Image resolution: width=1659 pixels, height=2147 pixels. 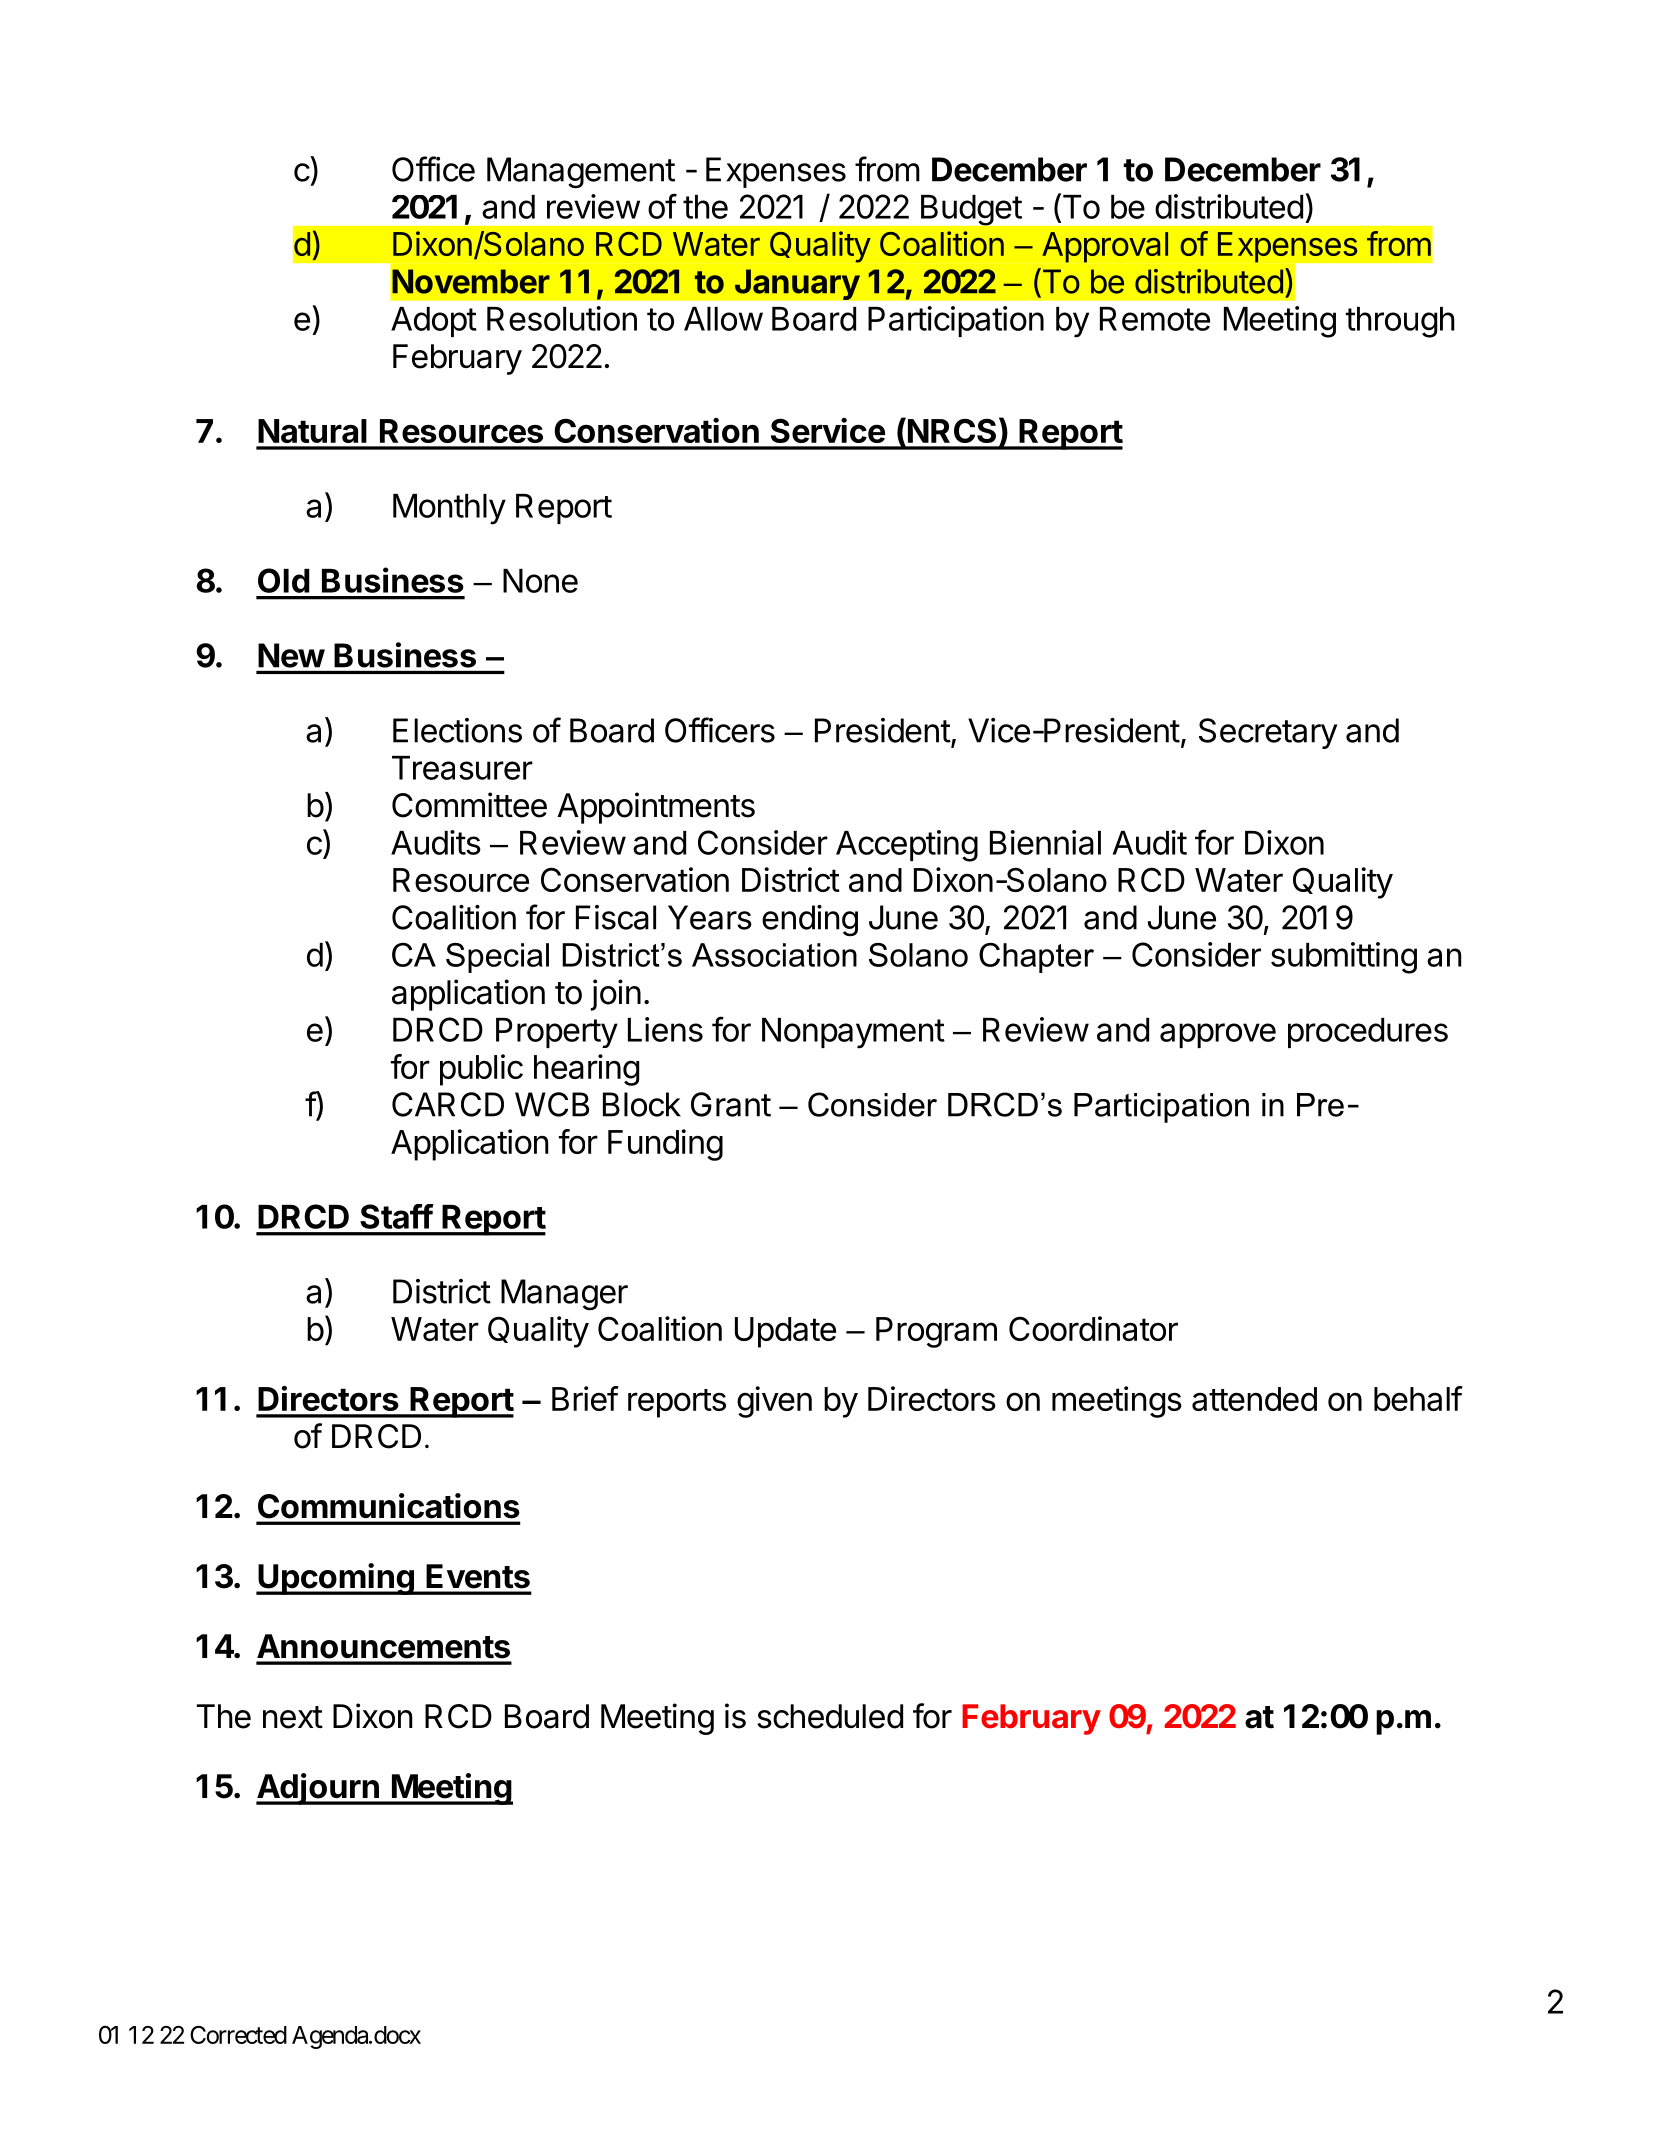 What do you see at coordinates (471, 281) in the image?
I see `November` at bounding box center [471, 281].
